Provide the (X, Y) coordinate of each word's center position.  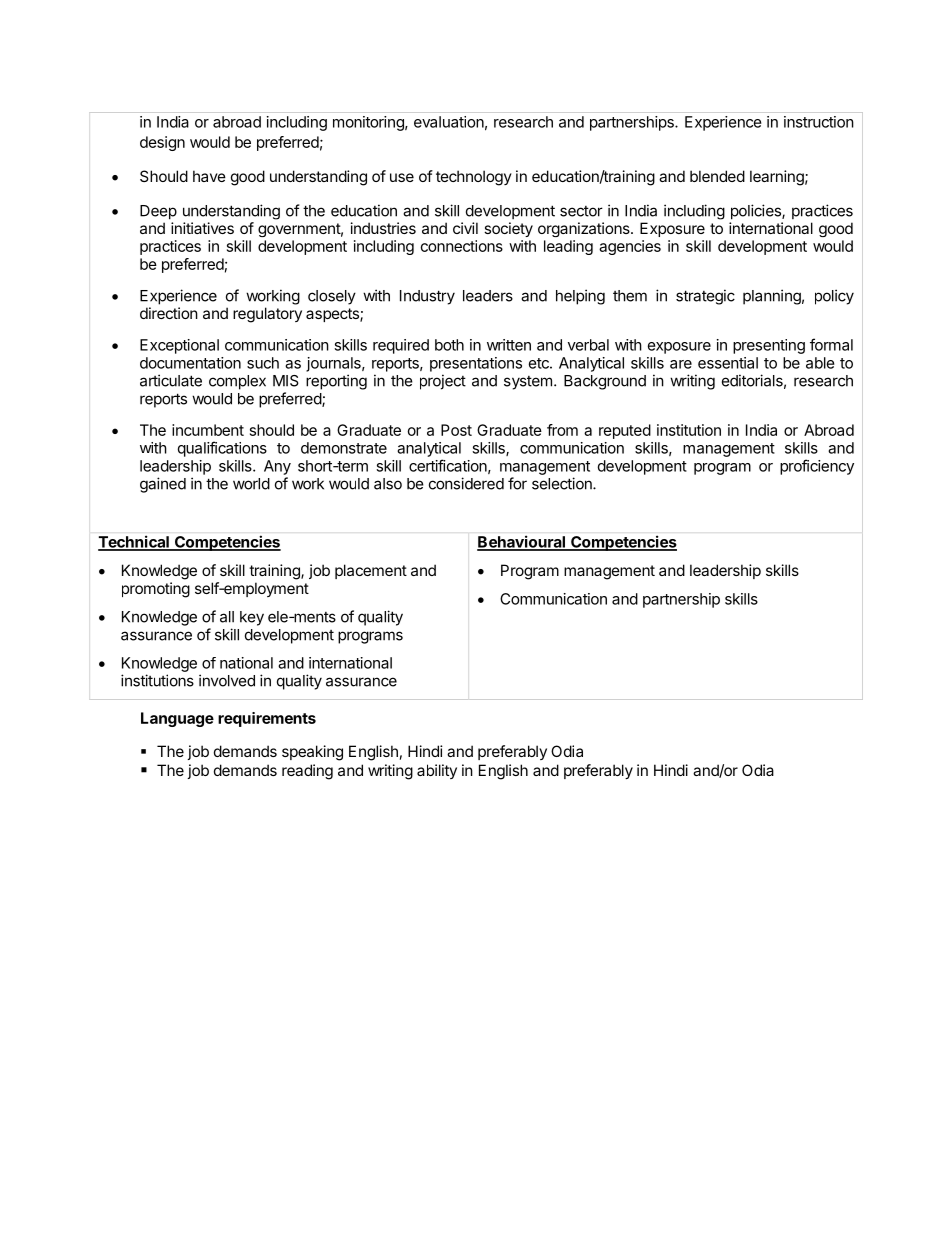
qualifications (222, 449)
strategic (705, 297)
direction (169, 313)
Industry (427, 297)
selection (563, 483)
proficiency (817, 467)
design (162, 143)
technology (474, 178)
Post (456, 430)
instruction (819, 122)
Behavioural (522, 543)
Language (177, 719)
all (227, 617)
